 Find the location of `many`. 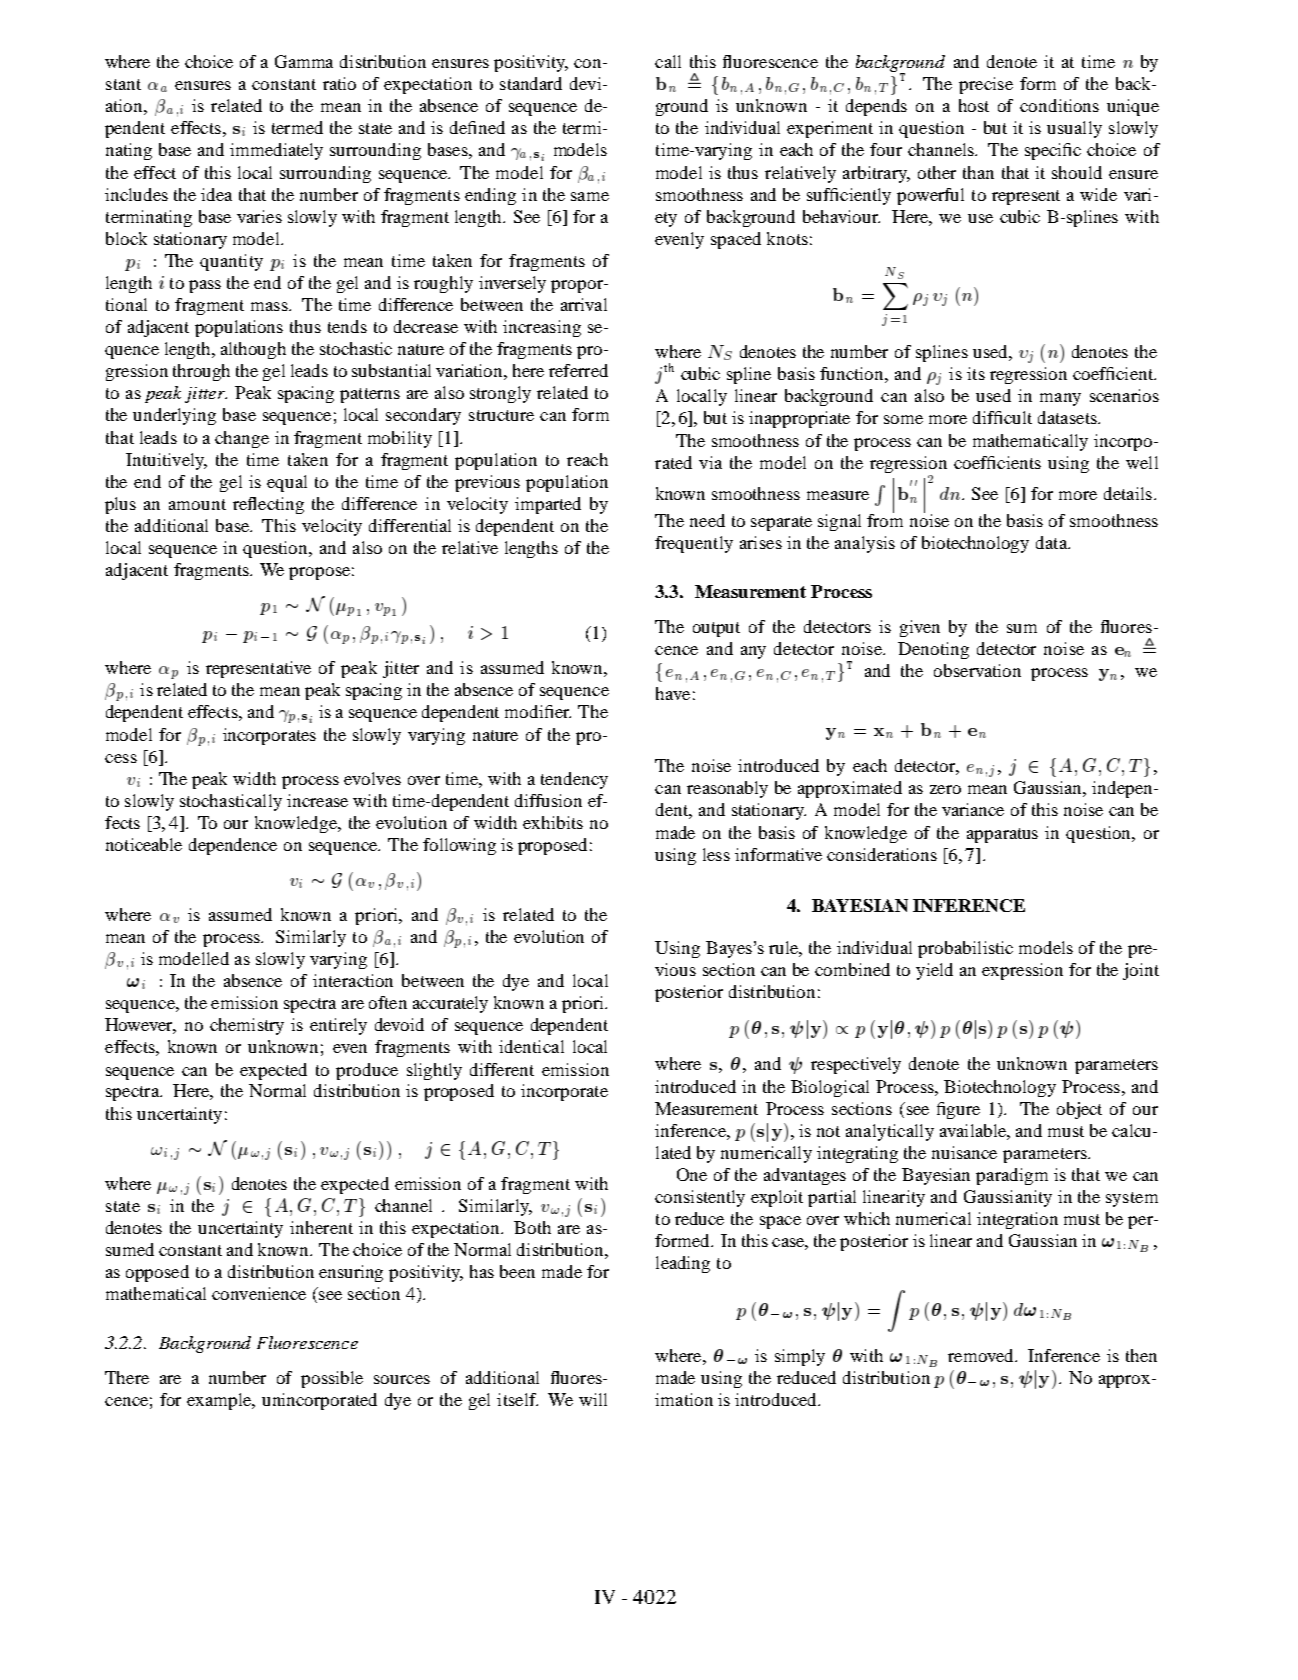

many is located at coordinates (1060, 399).
